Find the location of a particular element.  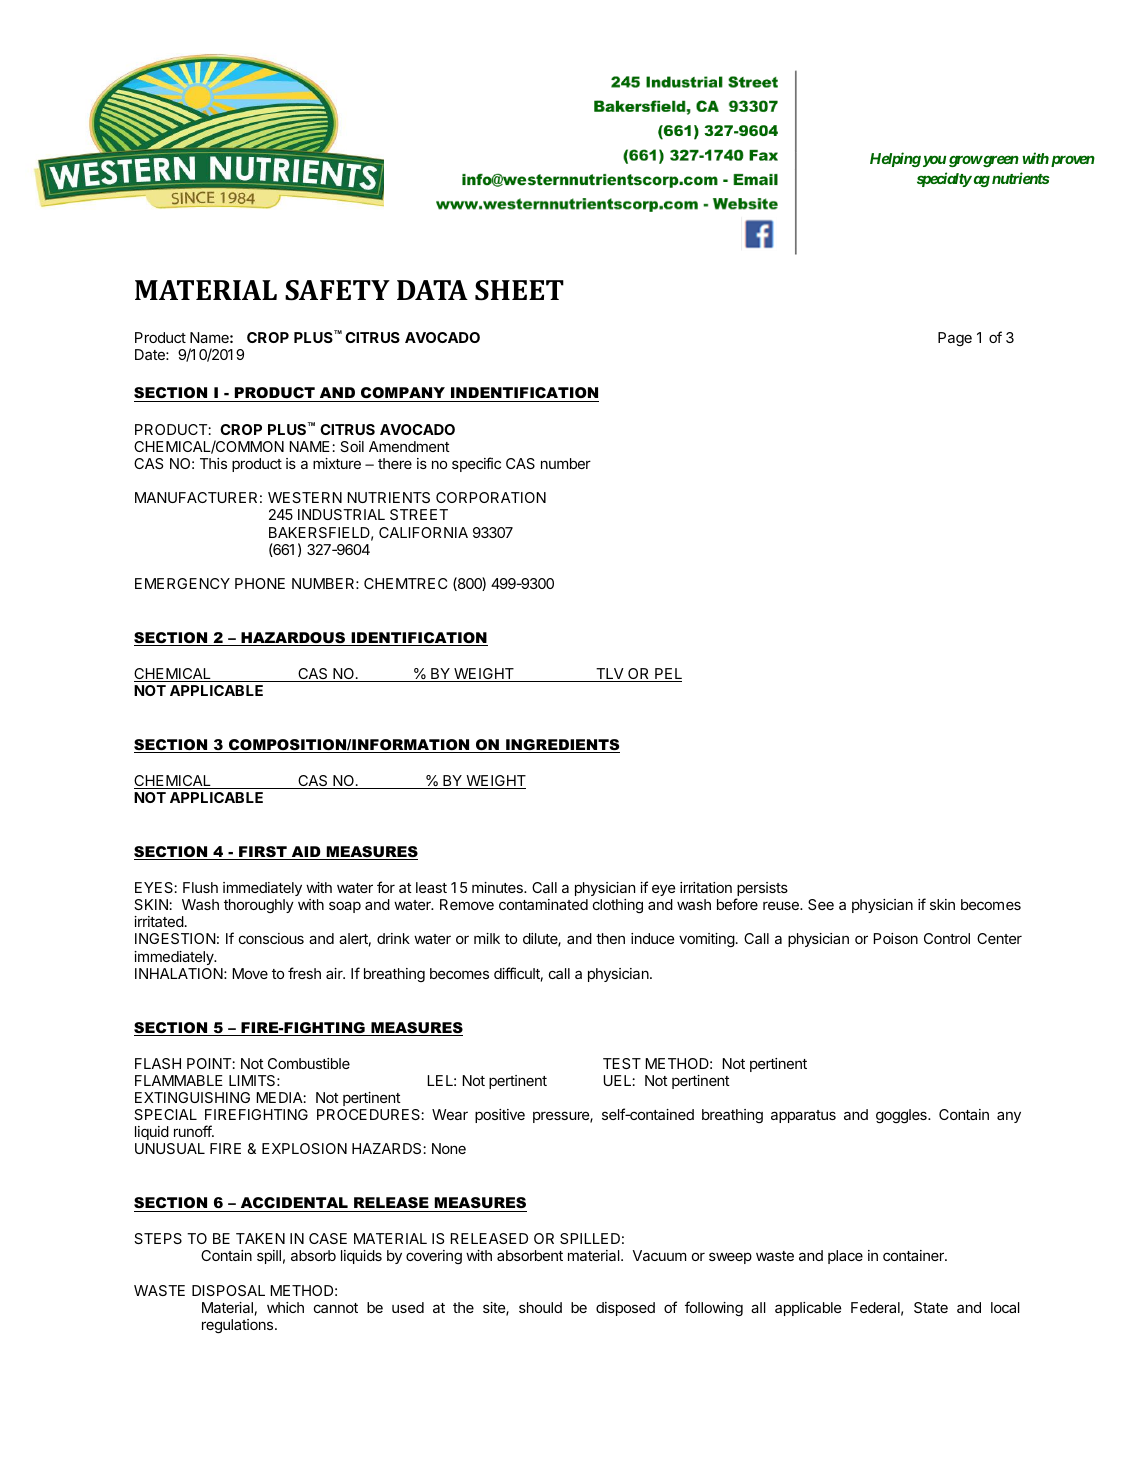

SAFETY is located at coordinates (337, 290).
